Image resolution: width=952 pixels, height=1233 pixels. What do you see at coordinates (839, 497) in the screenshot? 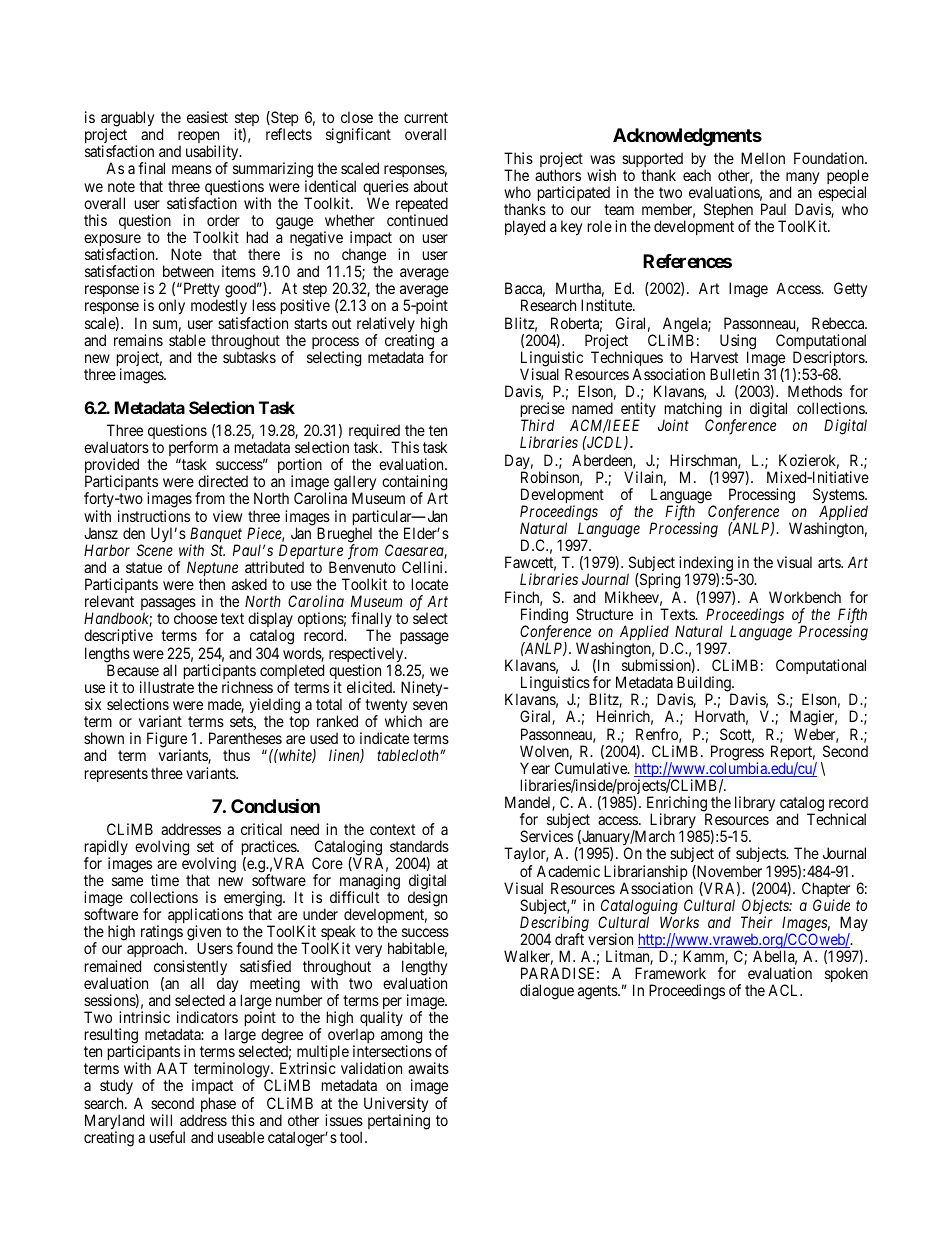
I see `Systems` at bounding box center [839, 497].
